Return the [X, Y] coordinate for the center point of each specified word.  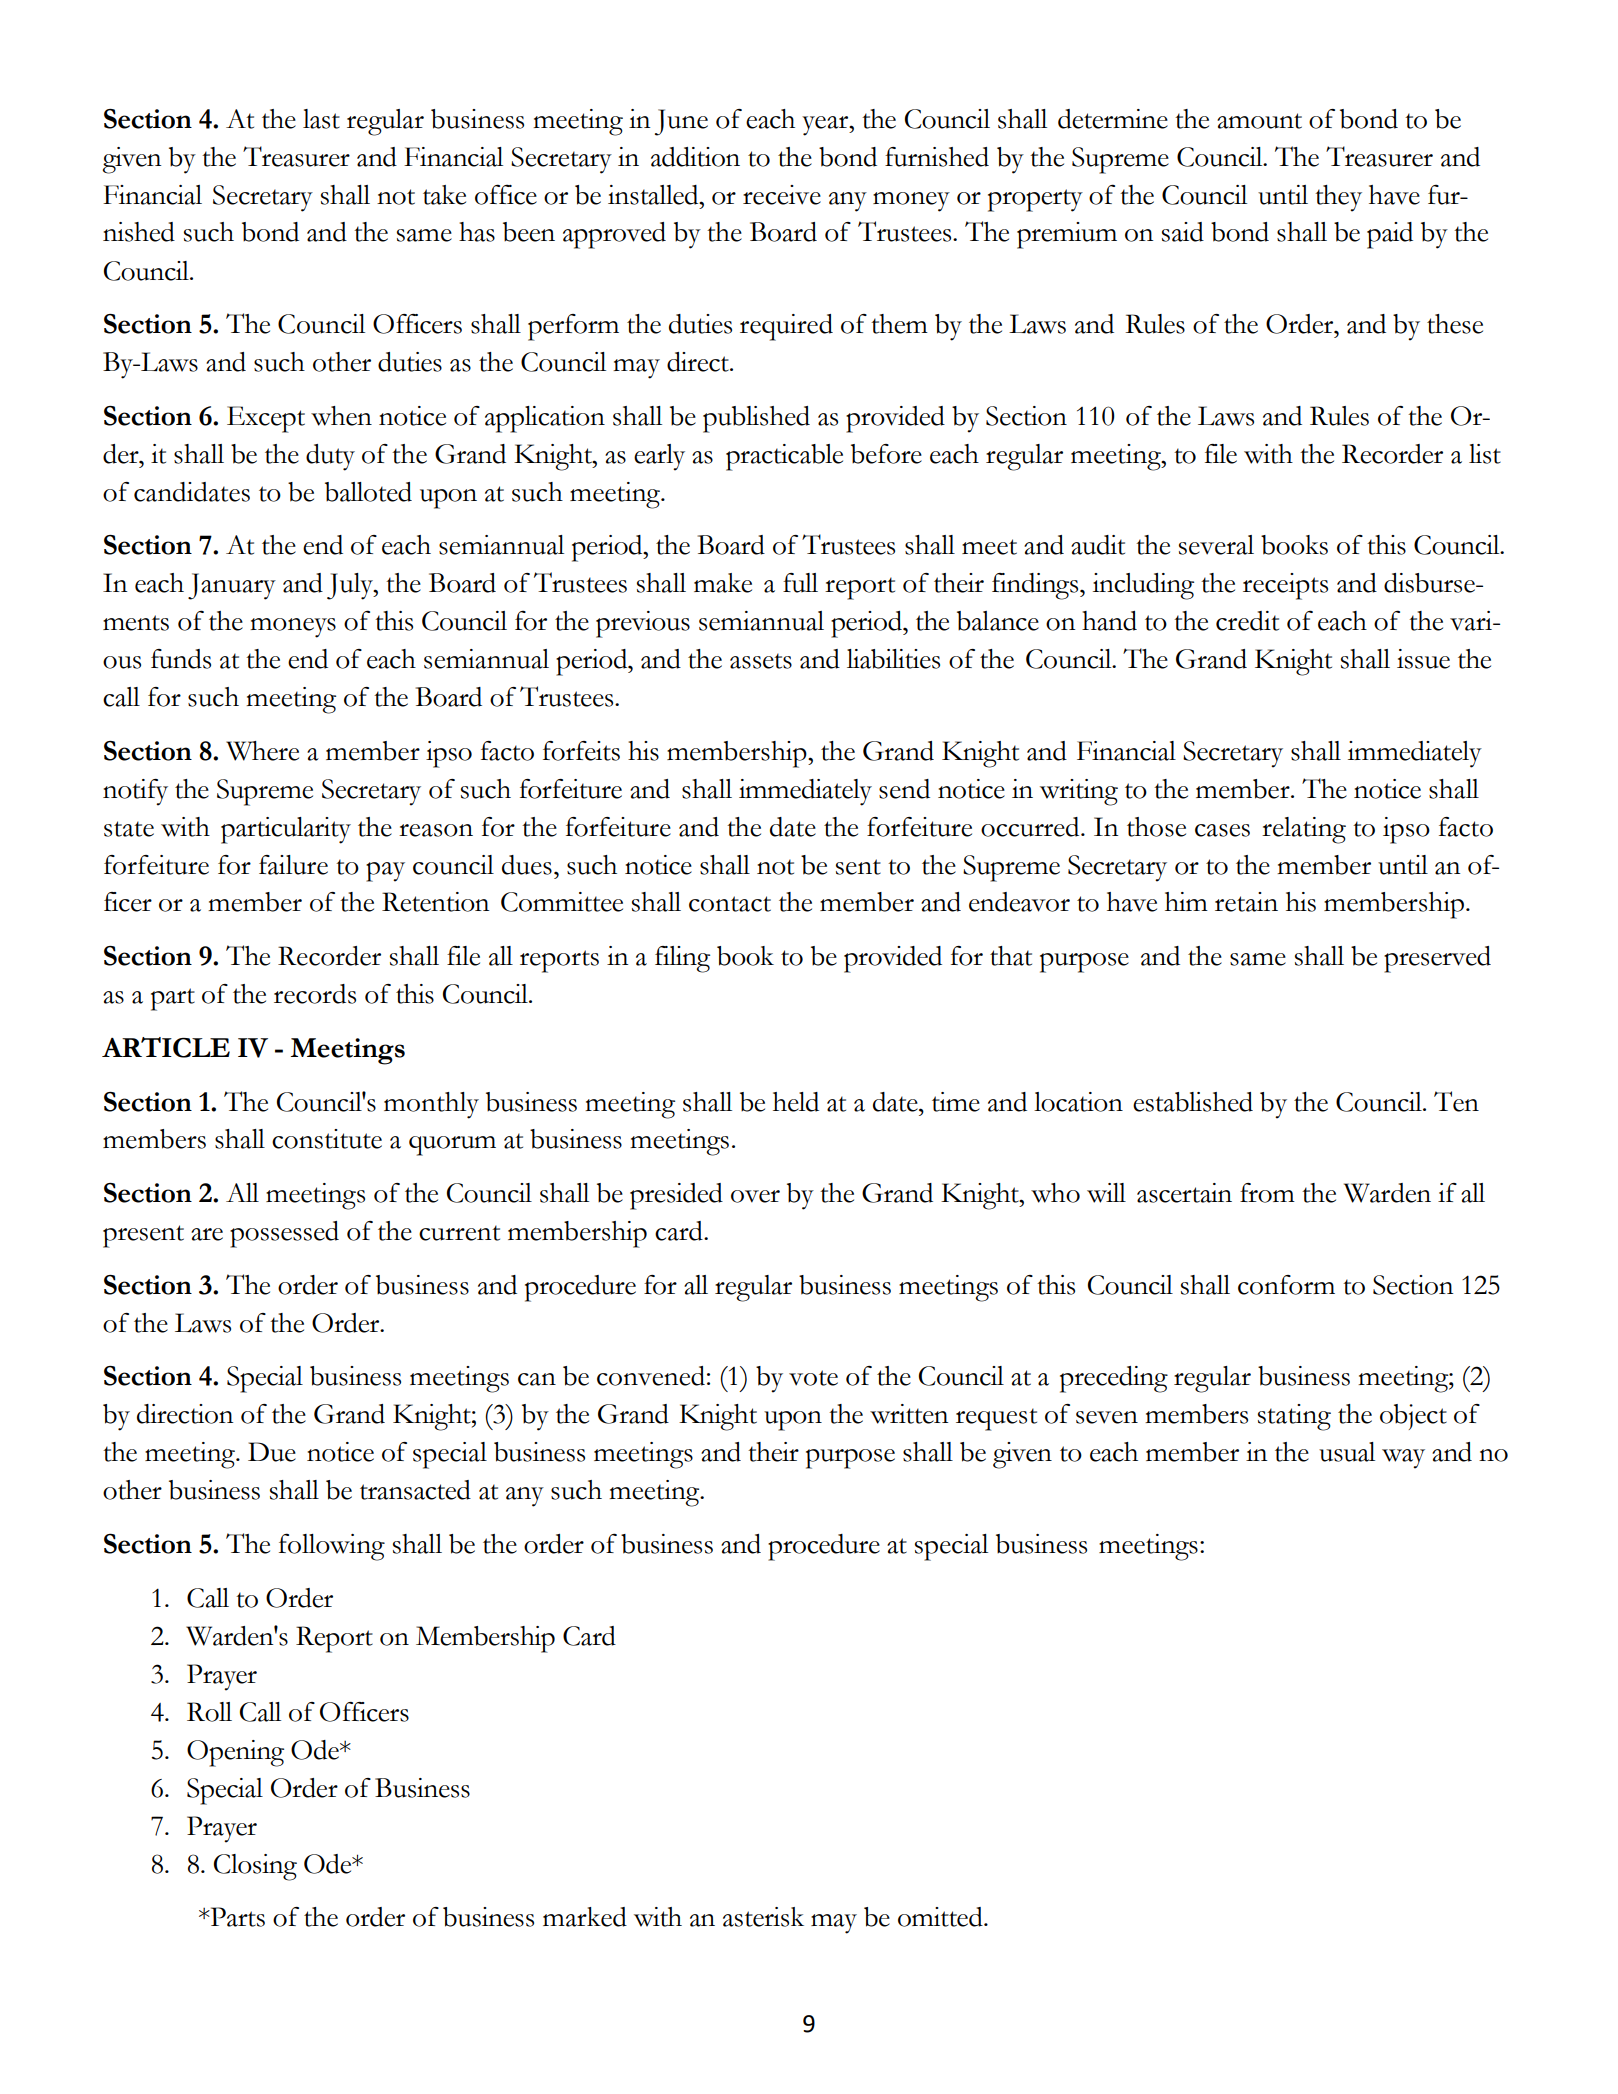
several [1216, 545]
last [321, 119]
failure [293, 865]
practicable [784, 457]
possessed [284, 1234]
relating [1304, 830]
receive [782, 195]
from [1267, 1193]
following [332, 1547]
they [1338, 198]
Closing [255, 1867]
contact [730, 904]
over [755, 1196]
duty [330, 457]
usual [1347, 1452]
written [909, 1414]
